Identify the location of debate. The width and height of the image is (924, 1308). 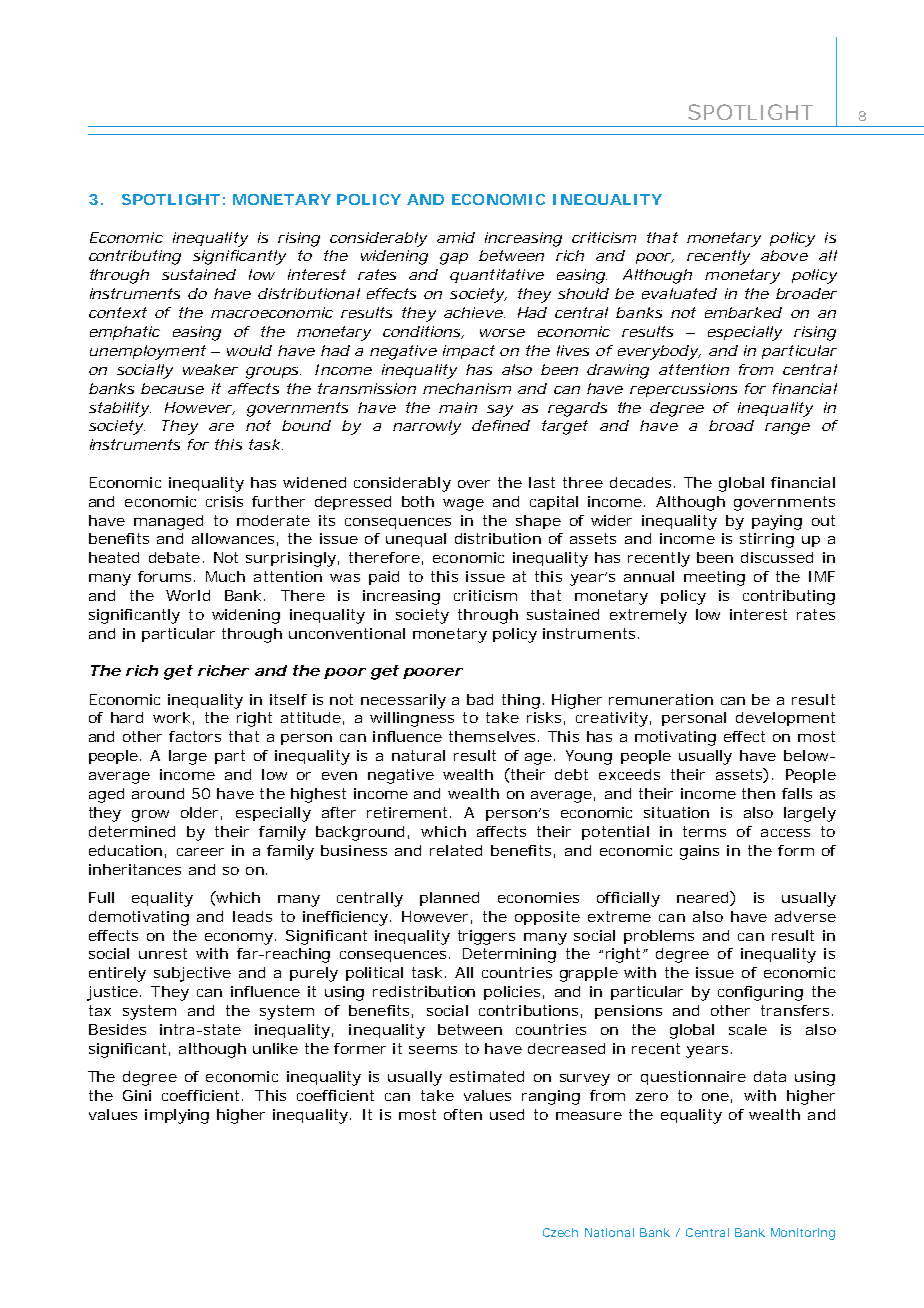
(174, 557).
